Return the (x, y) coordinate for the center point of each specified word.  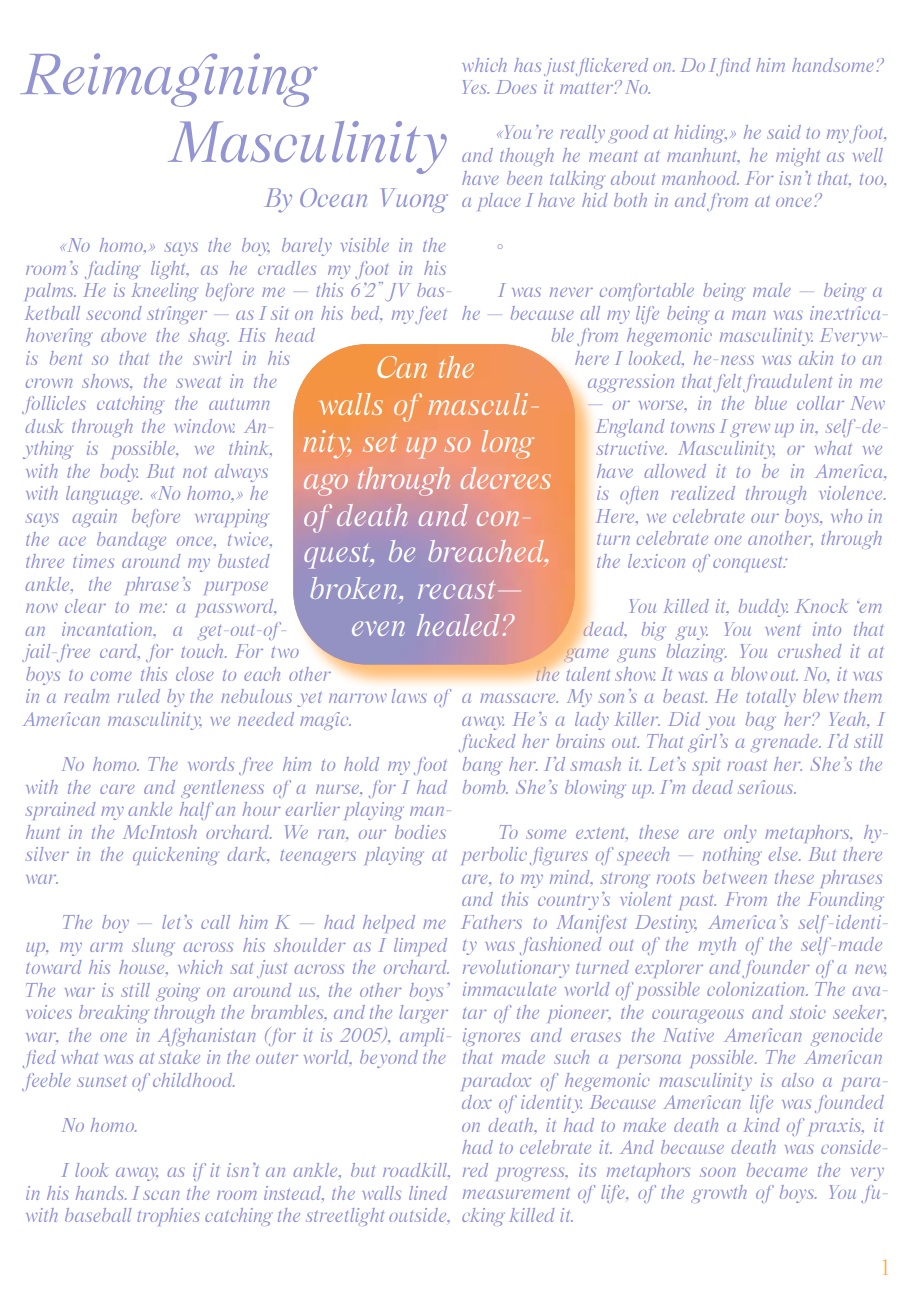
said (784, 132)
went (782, 630)
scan (161, 1195)
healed (458, 625)
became (777, 1170)
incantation (108, 629)
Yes (476, 87)
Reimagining (169, 80)
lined (428, 1193)
